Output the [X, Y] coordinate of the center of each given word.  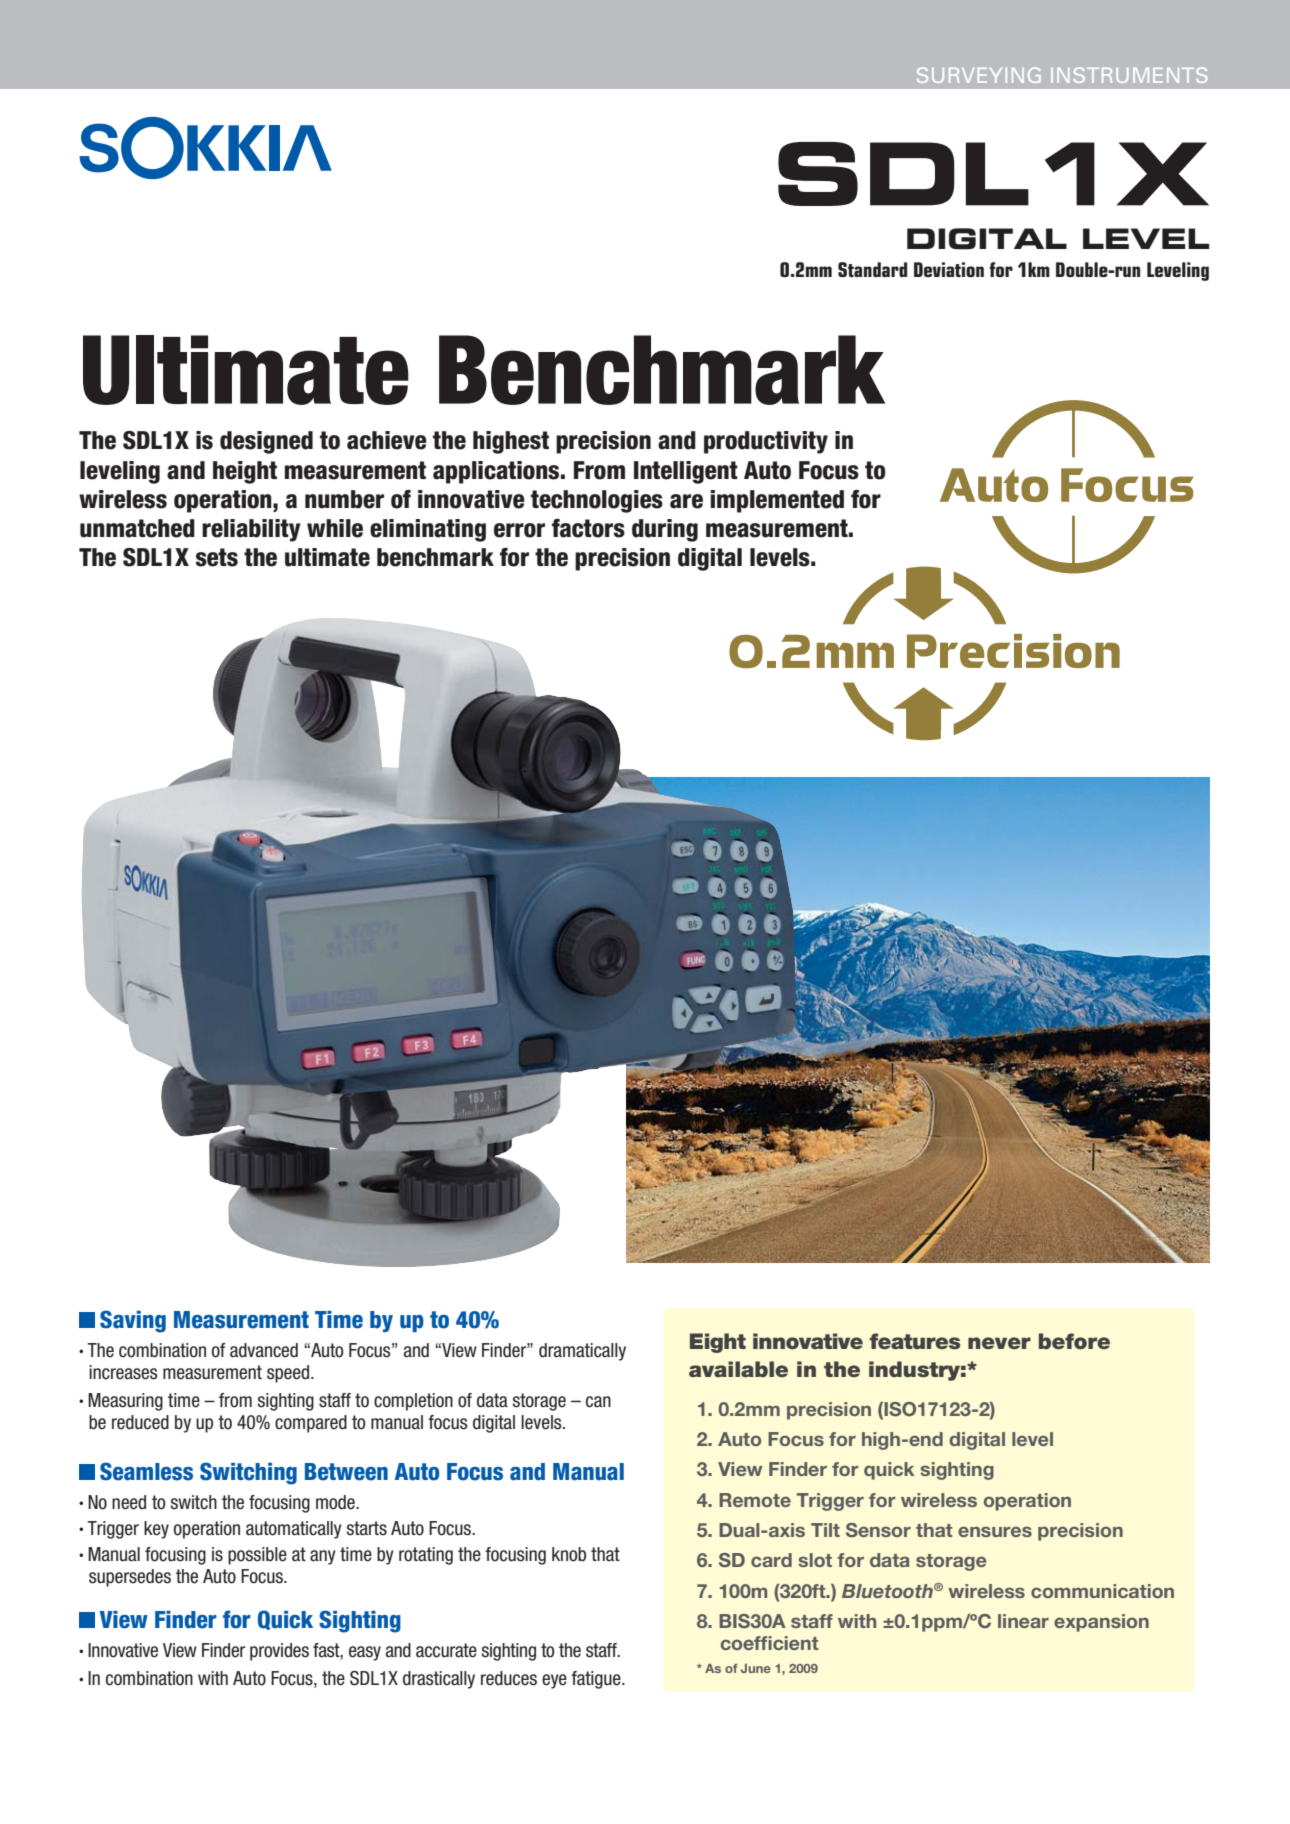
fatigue [597, 1680]
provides [279, 1652]
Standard [872, 269]
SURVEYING [979, 75]
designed [266, 442]
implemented [777, 501]
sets [217, 557]
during [665, 530]
